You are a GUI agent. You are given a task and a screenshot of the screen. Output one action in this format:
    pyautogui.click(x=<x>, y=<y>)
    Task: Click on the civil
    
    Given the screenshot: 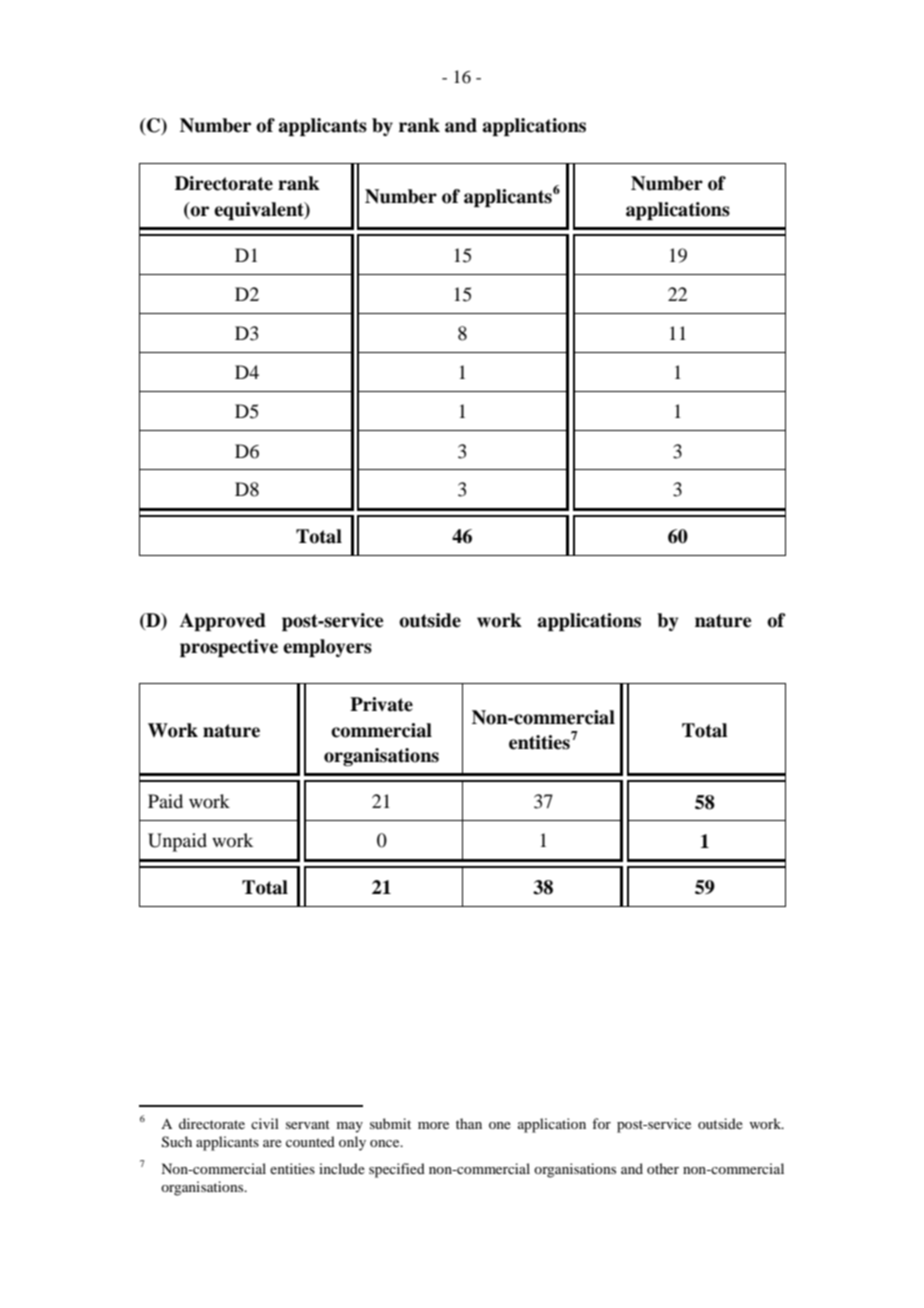 What is the action you would take?
    pyautogui.click(x=265, y=1123)
